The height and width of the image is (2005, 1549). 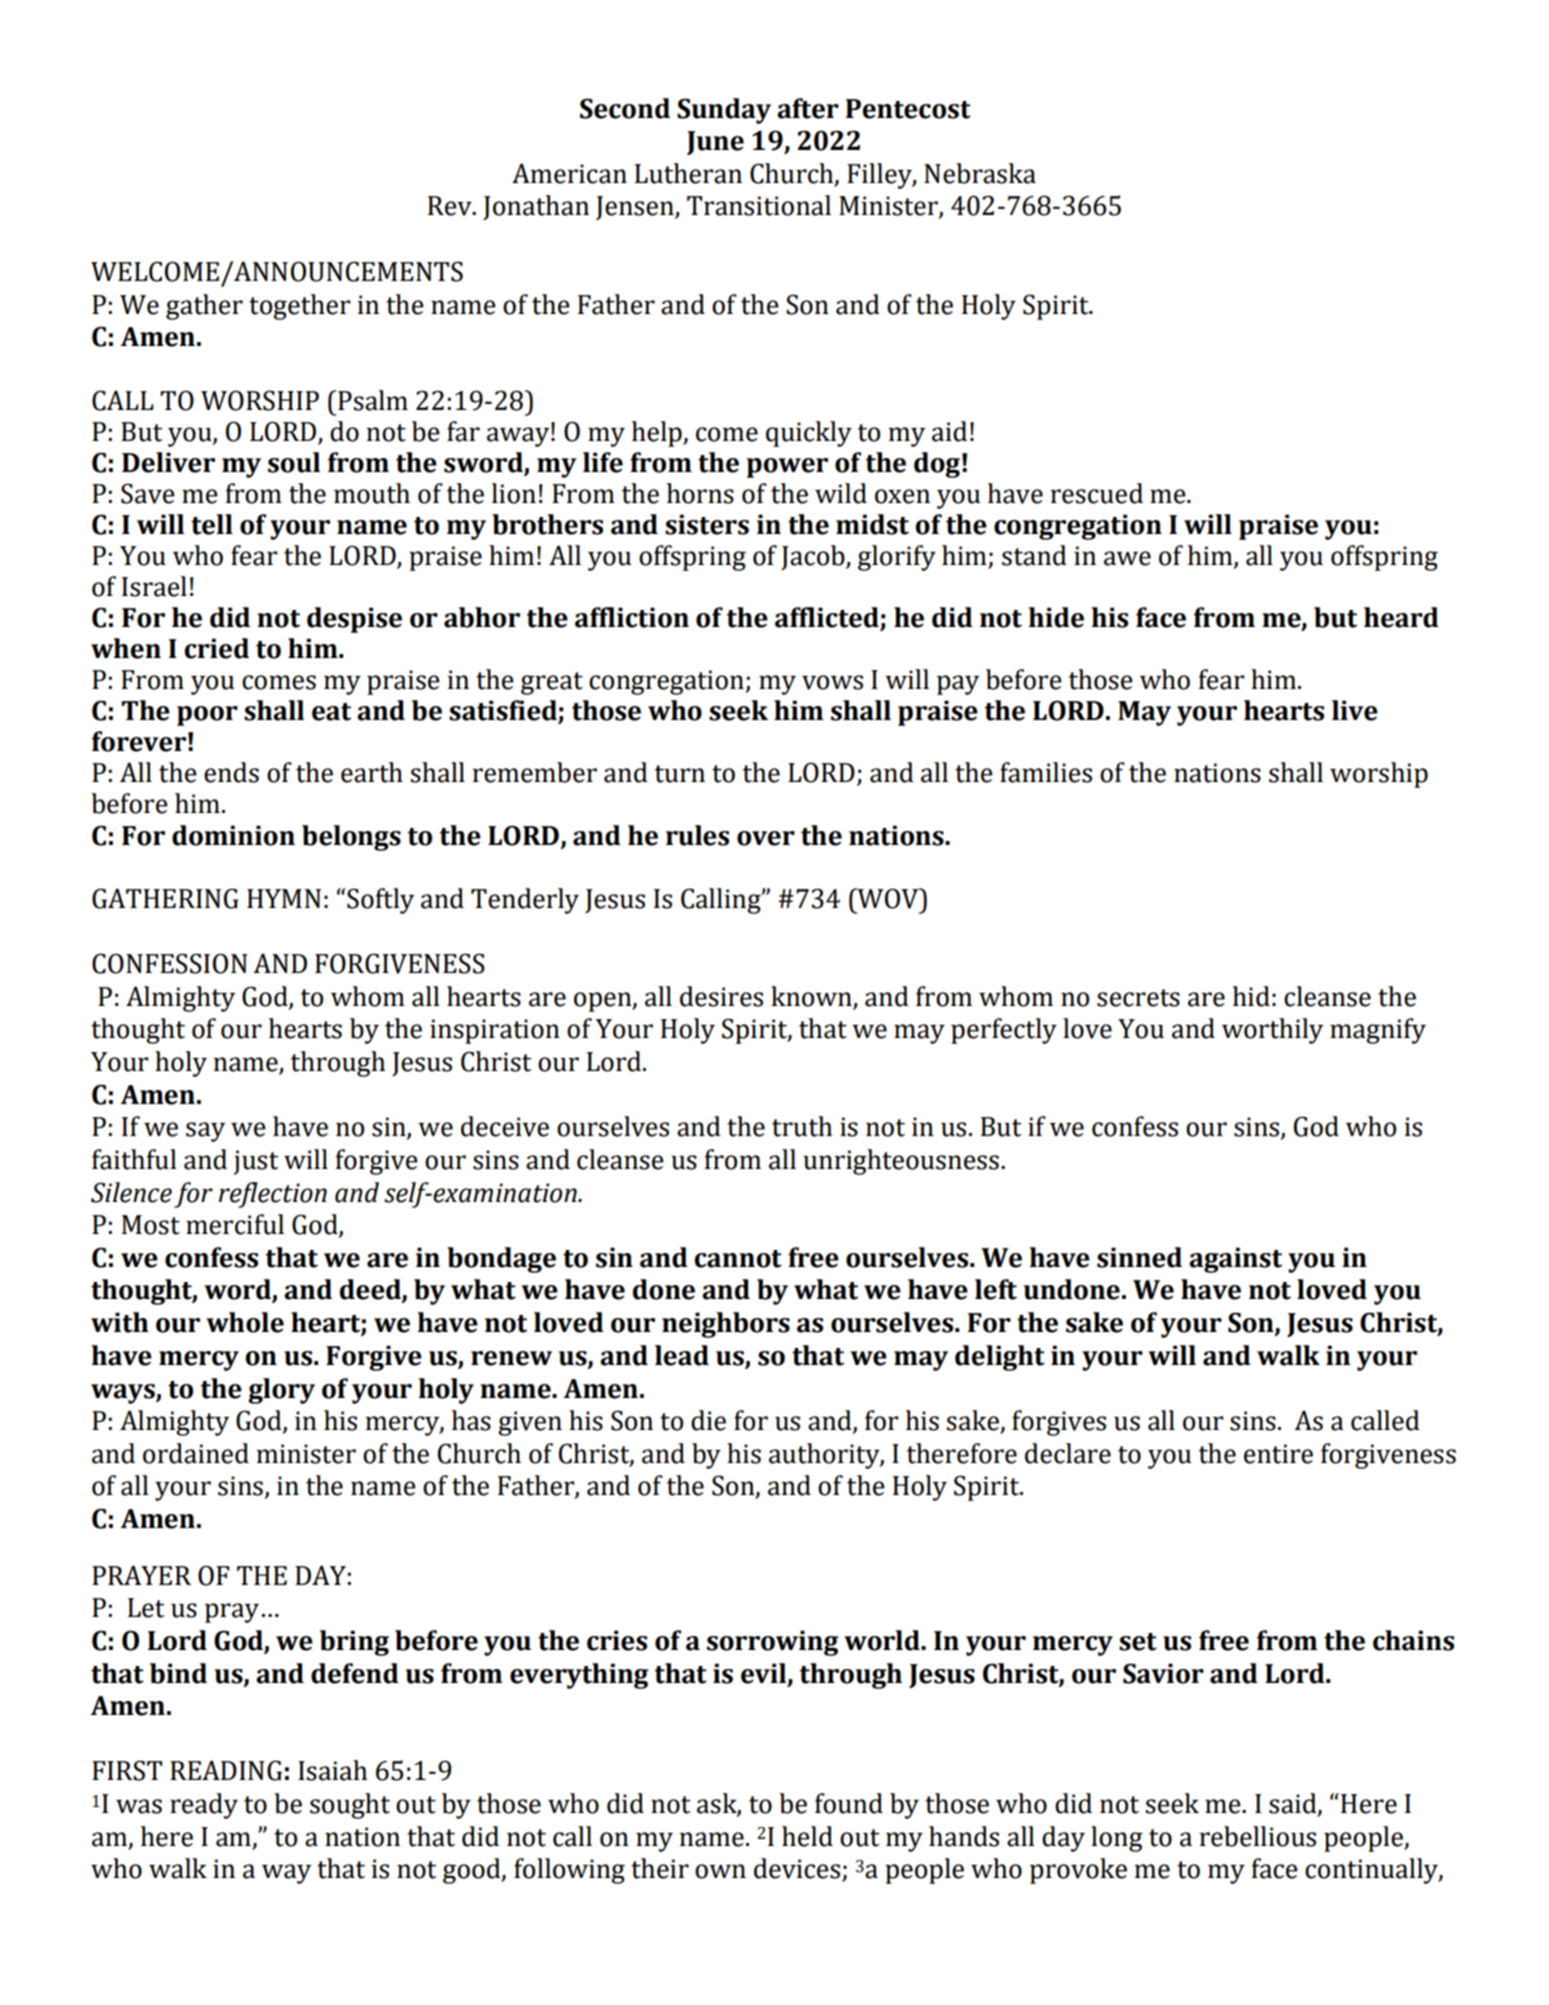 What do you see at coordinates (256, 1162) in the image?
I see `just` at bounding box center [256, 1162].
